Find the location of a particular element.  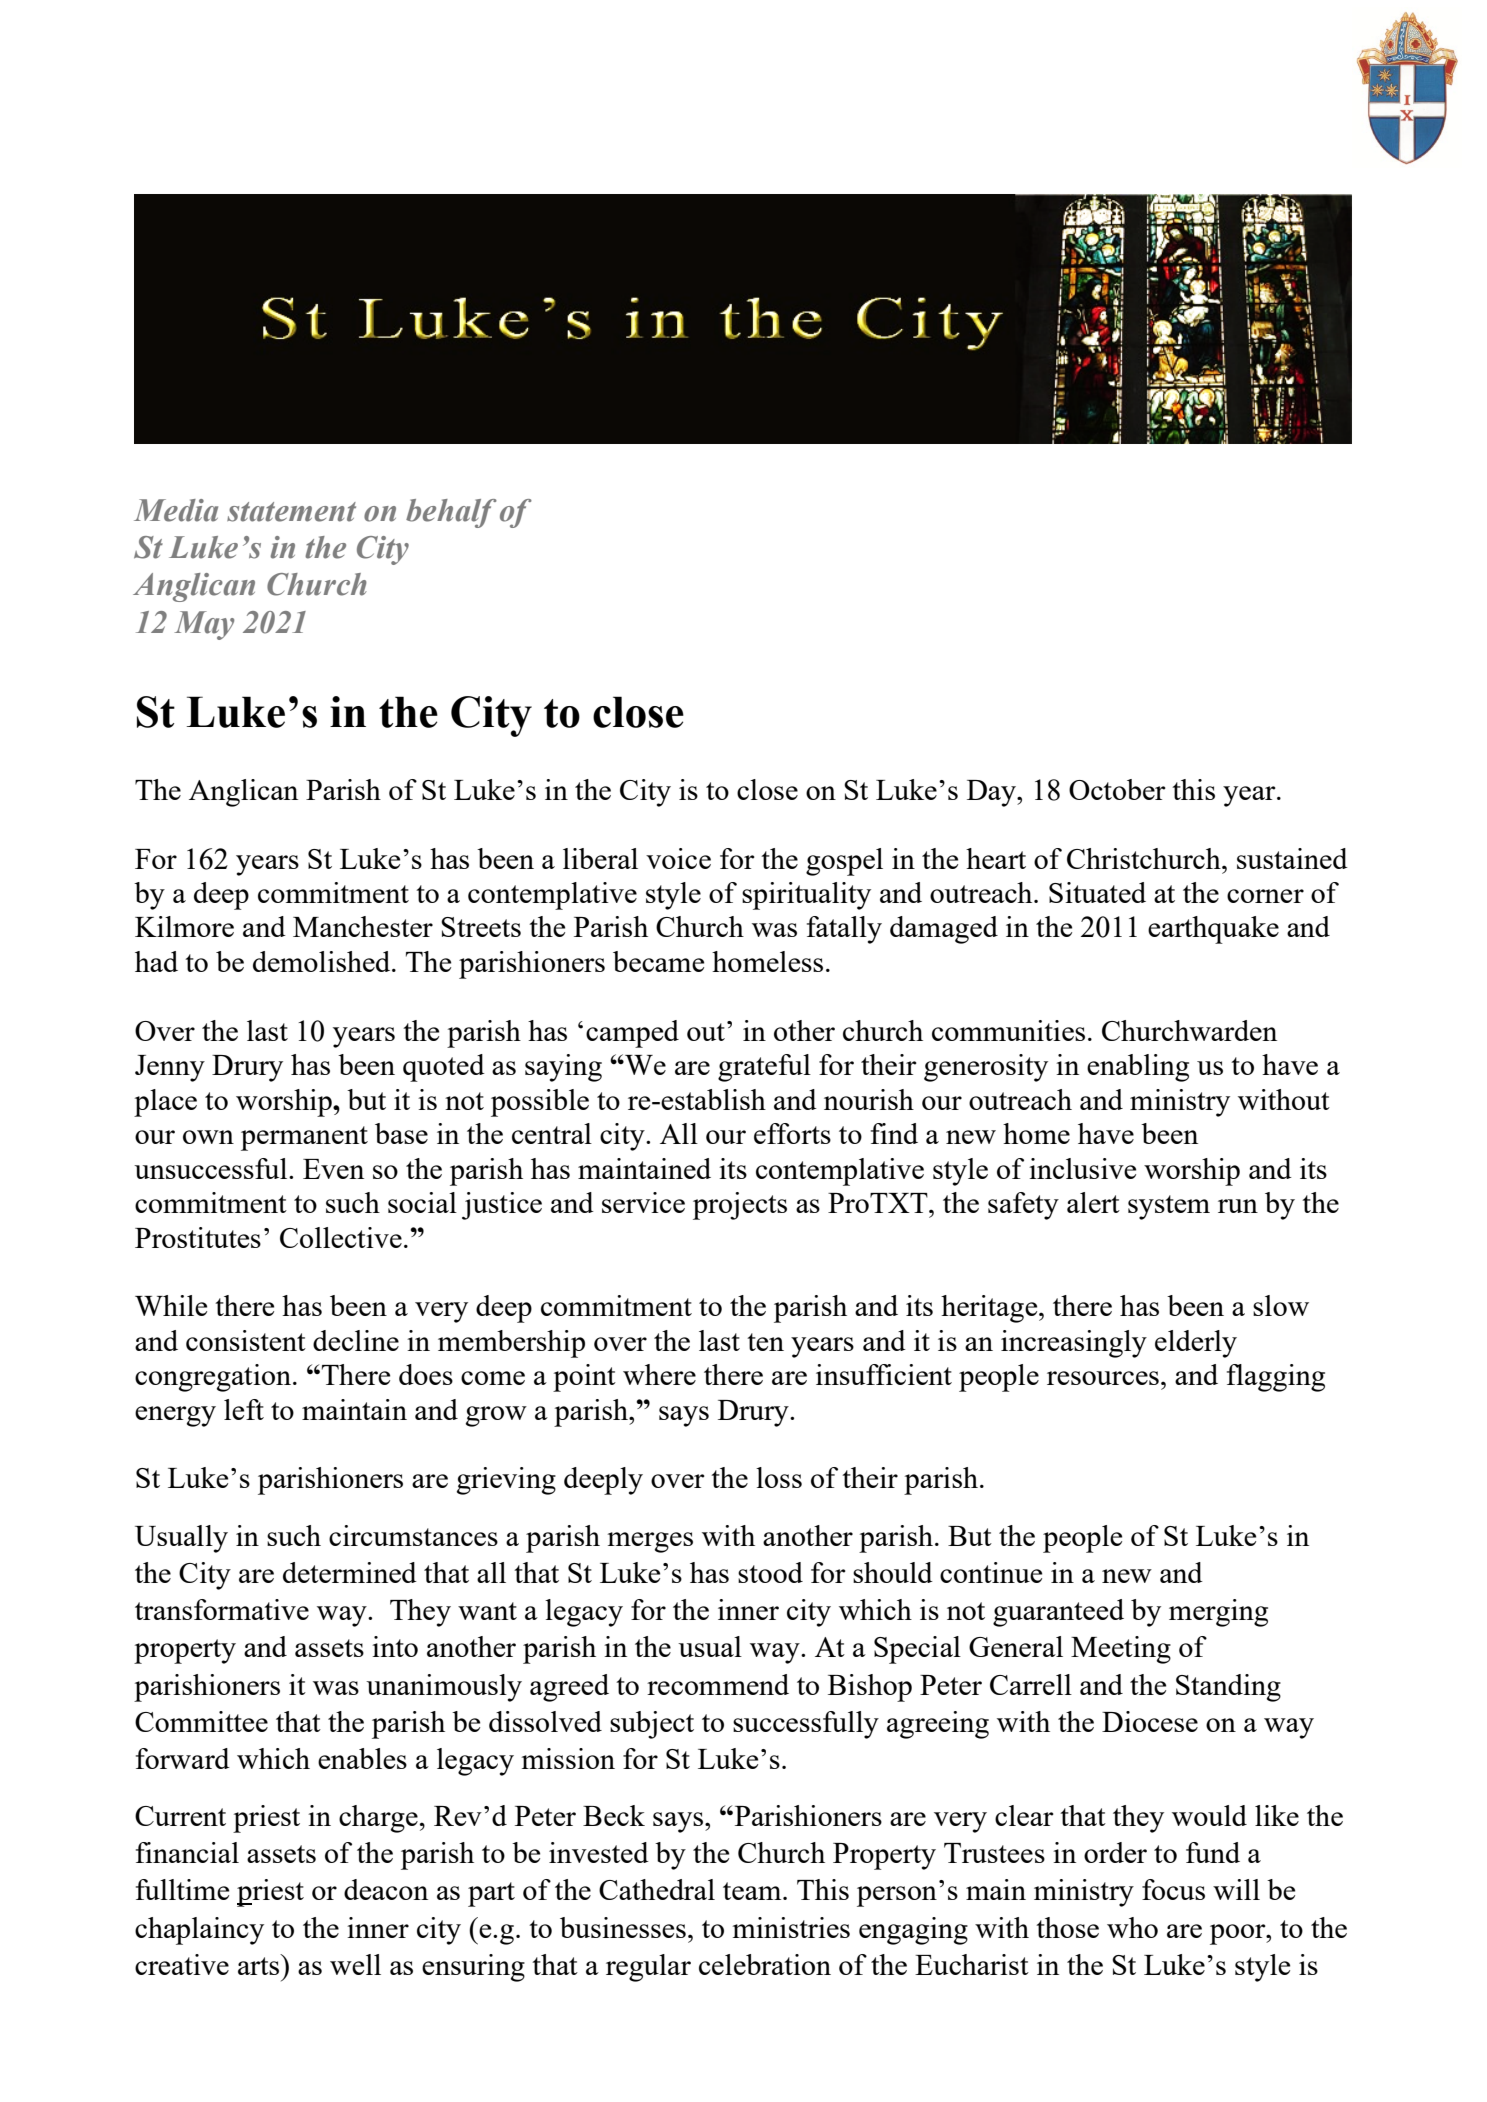

enabling is located at coordinates (1138, 1068).
